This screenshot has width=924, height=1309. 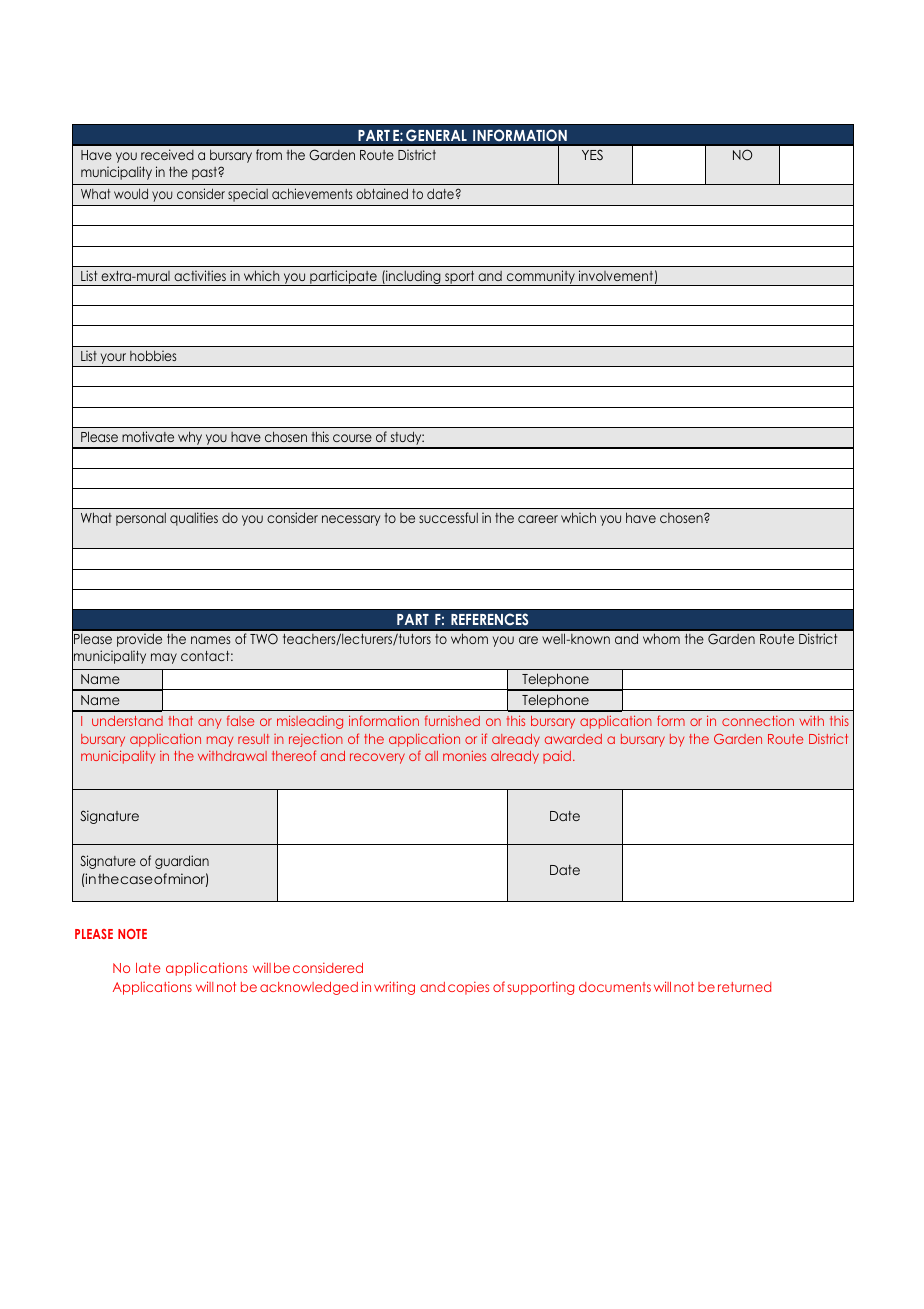 What do you see at coordinates (592, 154) in the screenshot?
I see `YES` at bounding box center [592, 154].
